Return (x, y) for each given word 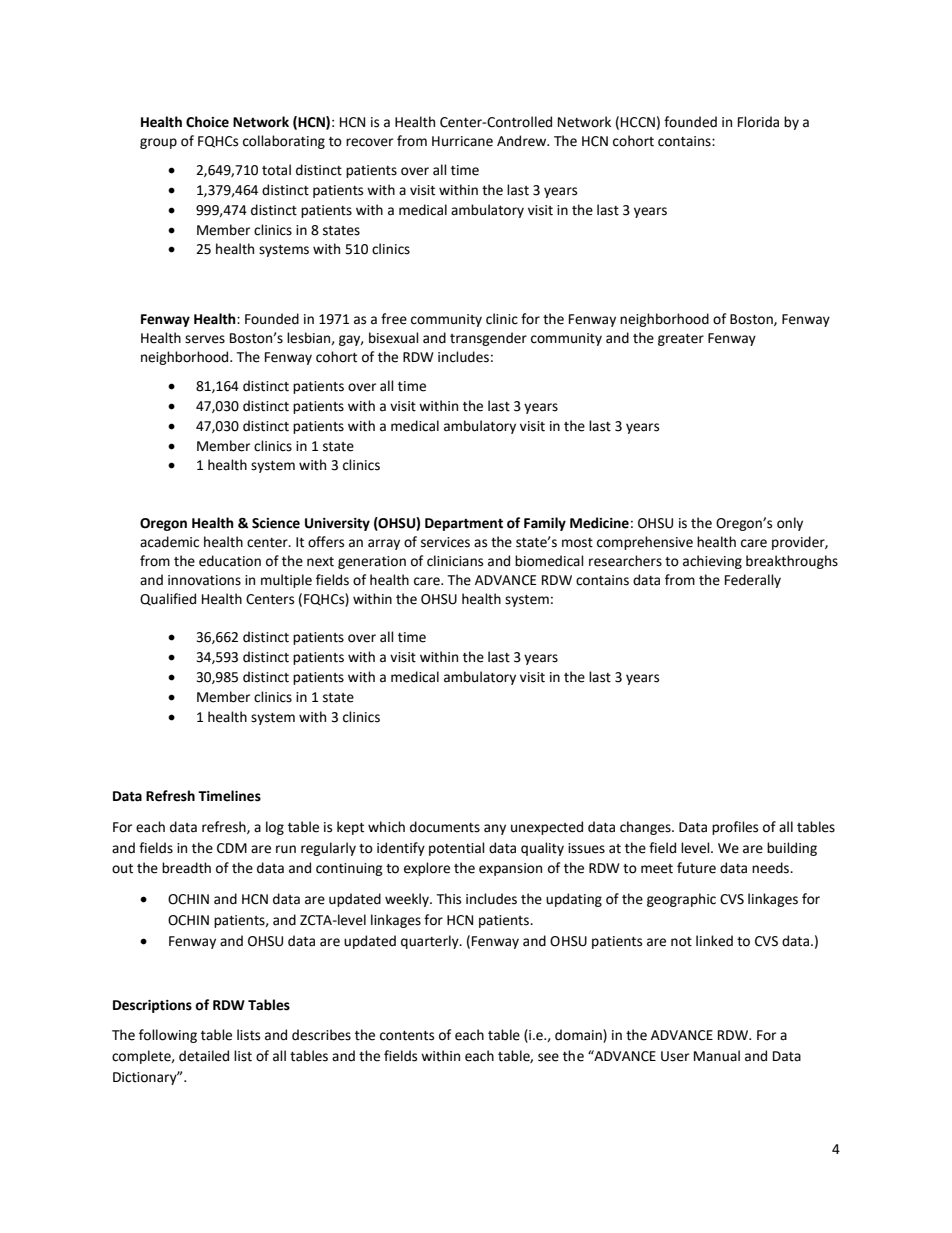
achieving (712, 562)
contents (407, 1036)
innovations (204, 580)
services (445, 542)
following (168, 1036)
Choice (207, 122)
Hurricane (462, 141)
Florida (758, 122)
